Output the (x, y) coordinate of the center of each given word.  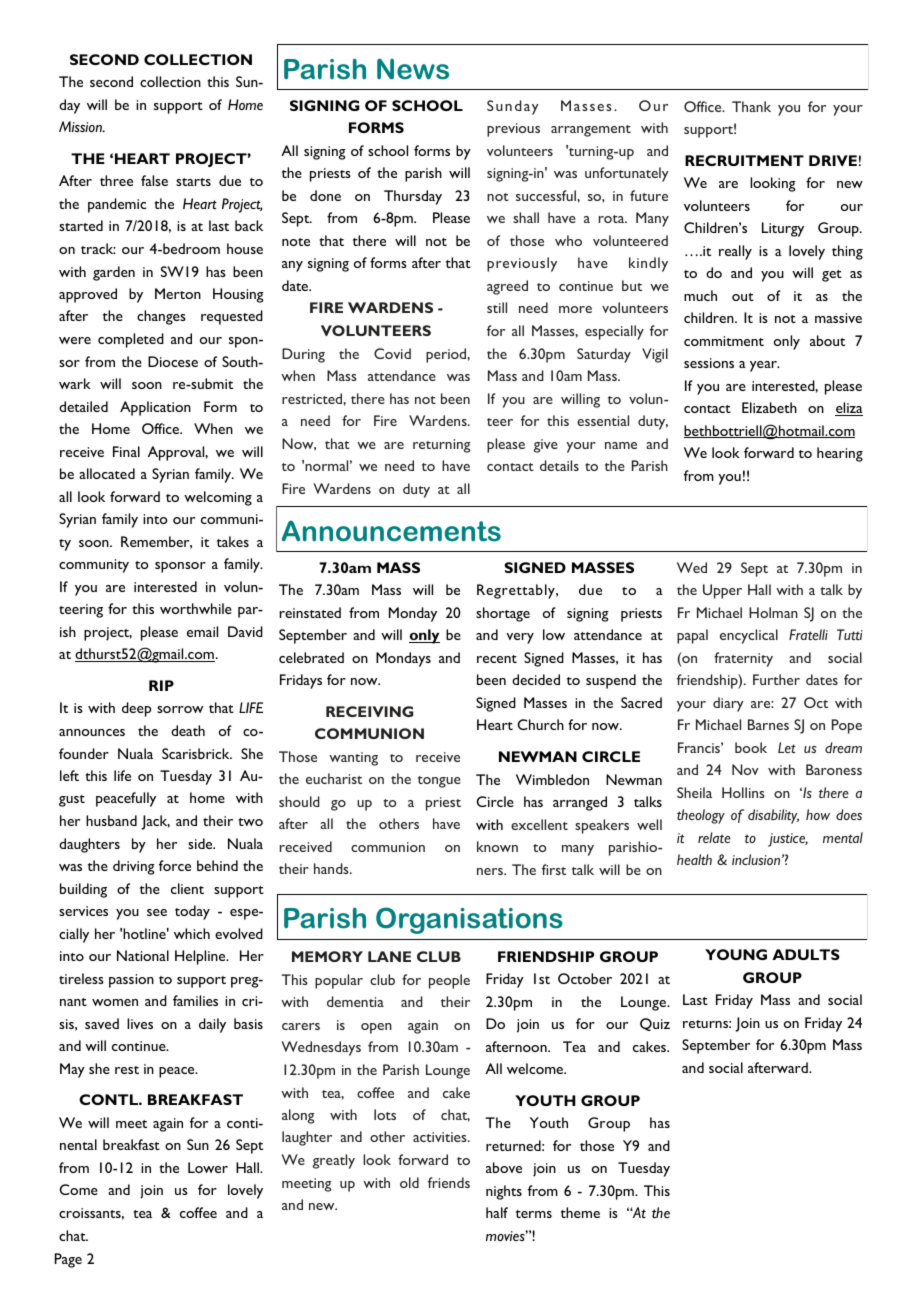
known (497, 846)
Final (126, 451)
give (546, 446)
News (413, 69)
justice (788, 840)
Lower (208, 1167)
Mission (82, 126)
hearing (840, 454)
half (497, 1212)
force (175, 865)
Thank (751, 106)
